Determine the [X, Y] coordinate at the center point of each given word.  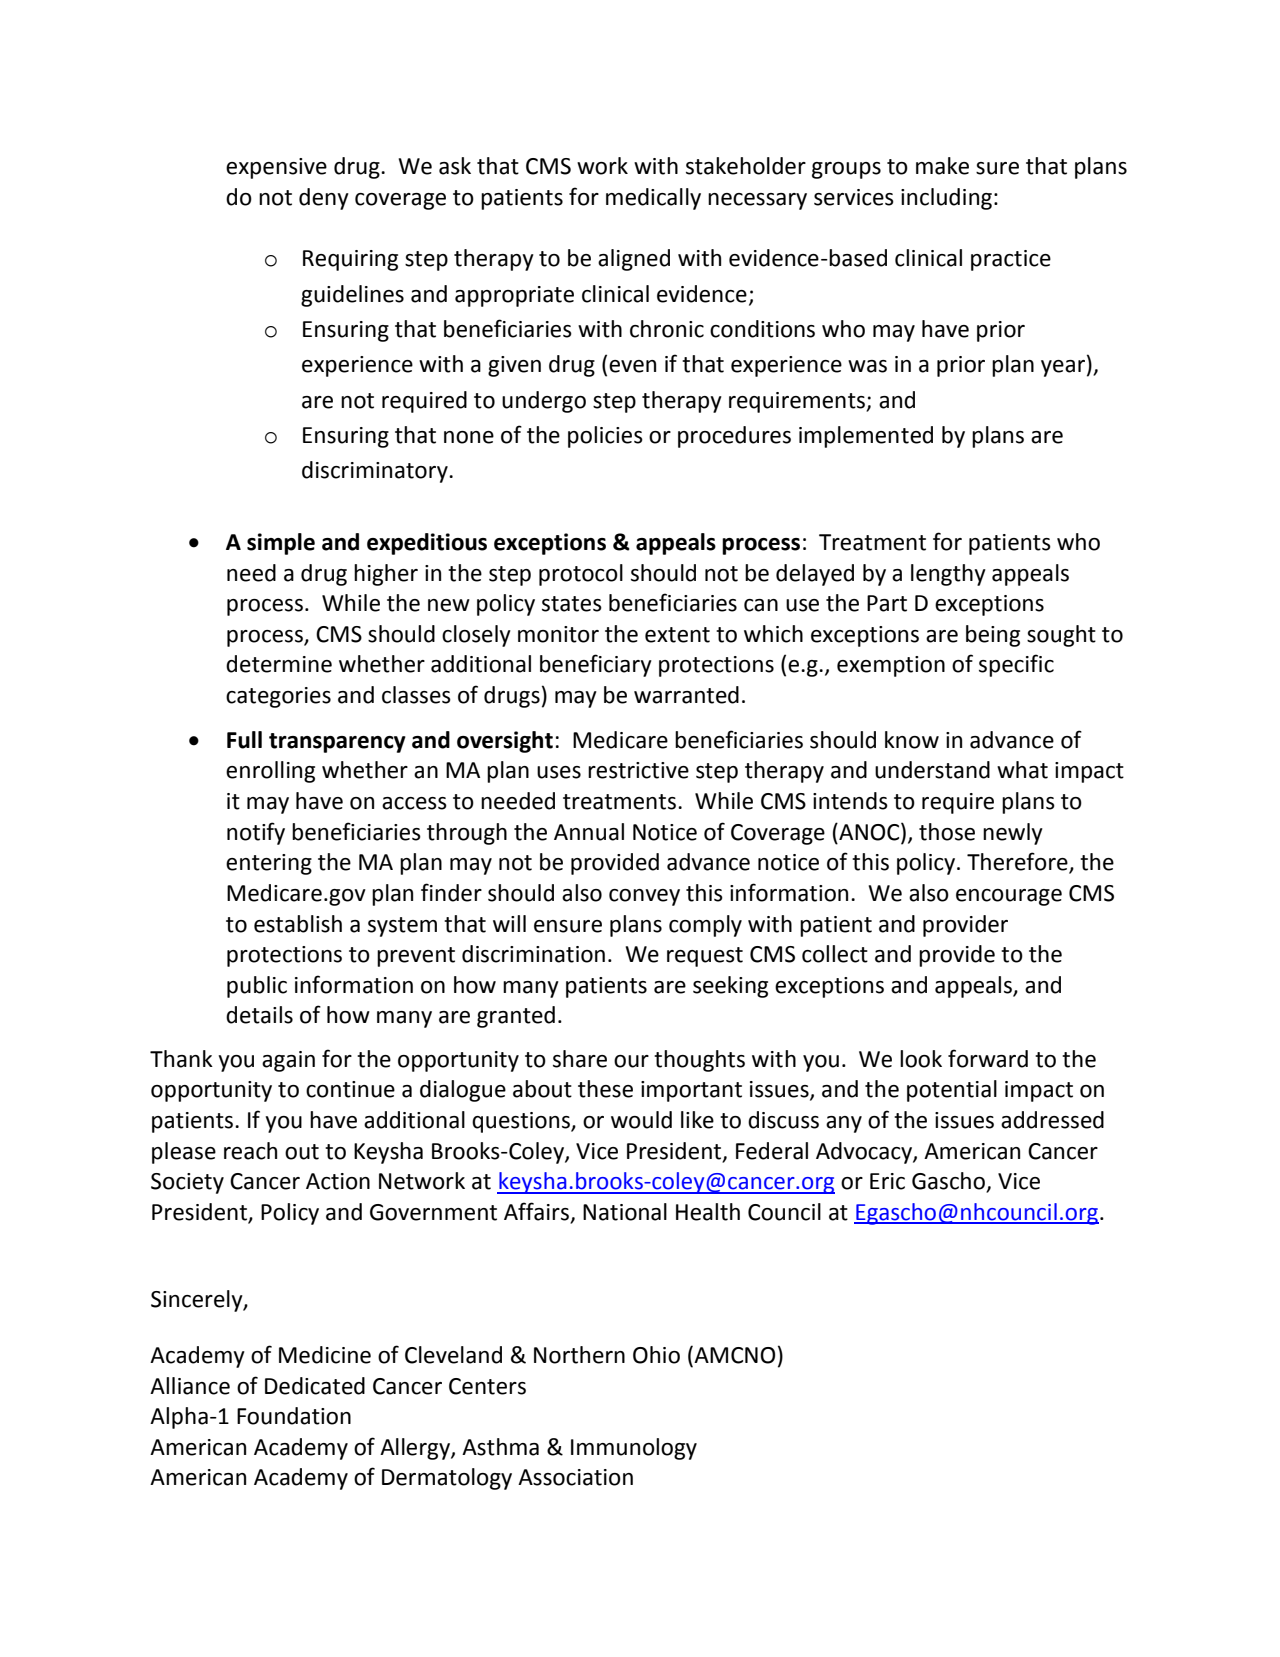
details [259, 1015]
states [572, 604]
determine [279, 664]
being [993, 636]
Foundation [294, 1416]
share [580, 1059]
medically [653, 199]
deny [324, 199]
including [946, 199]
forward [988, 1058]
